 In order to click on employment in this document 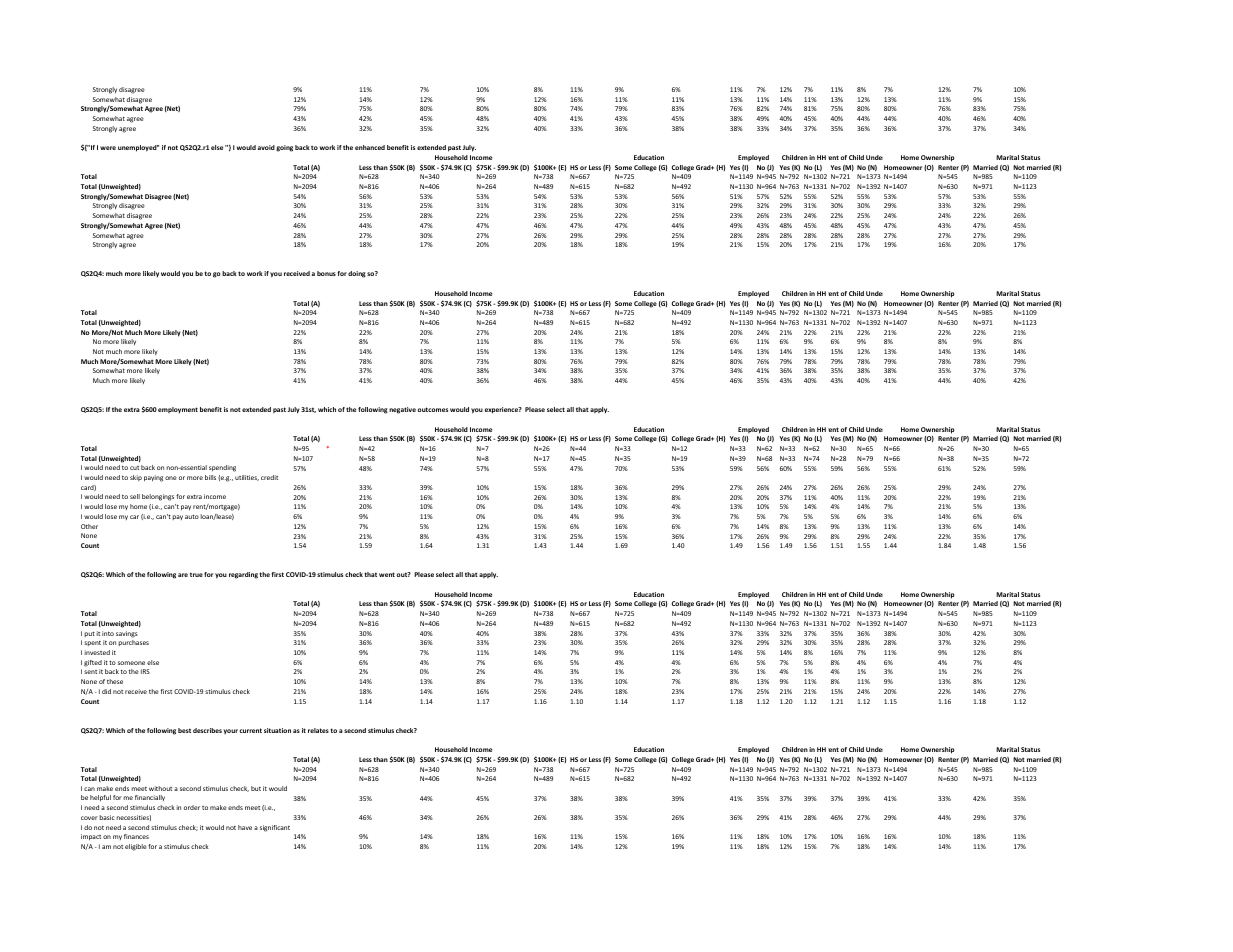, I will do `click(178, 410)`.
